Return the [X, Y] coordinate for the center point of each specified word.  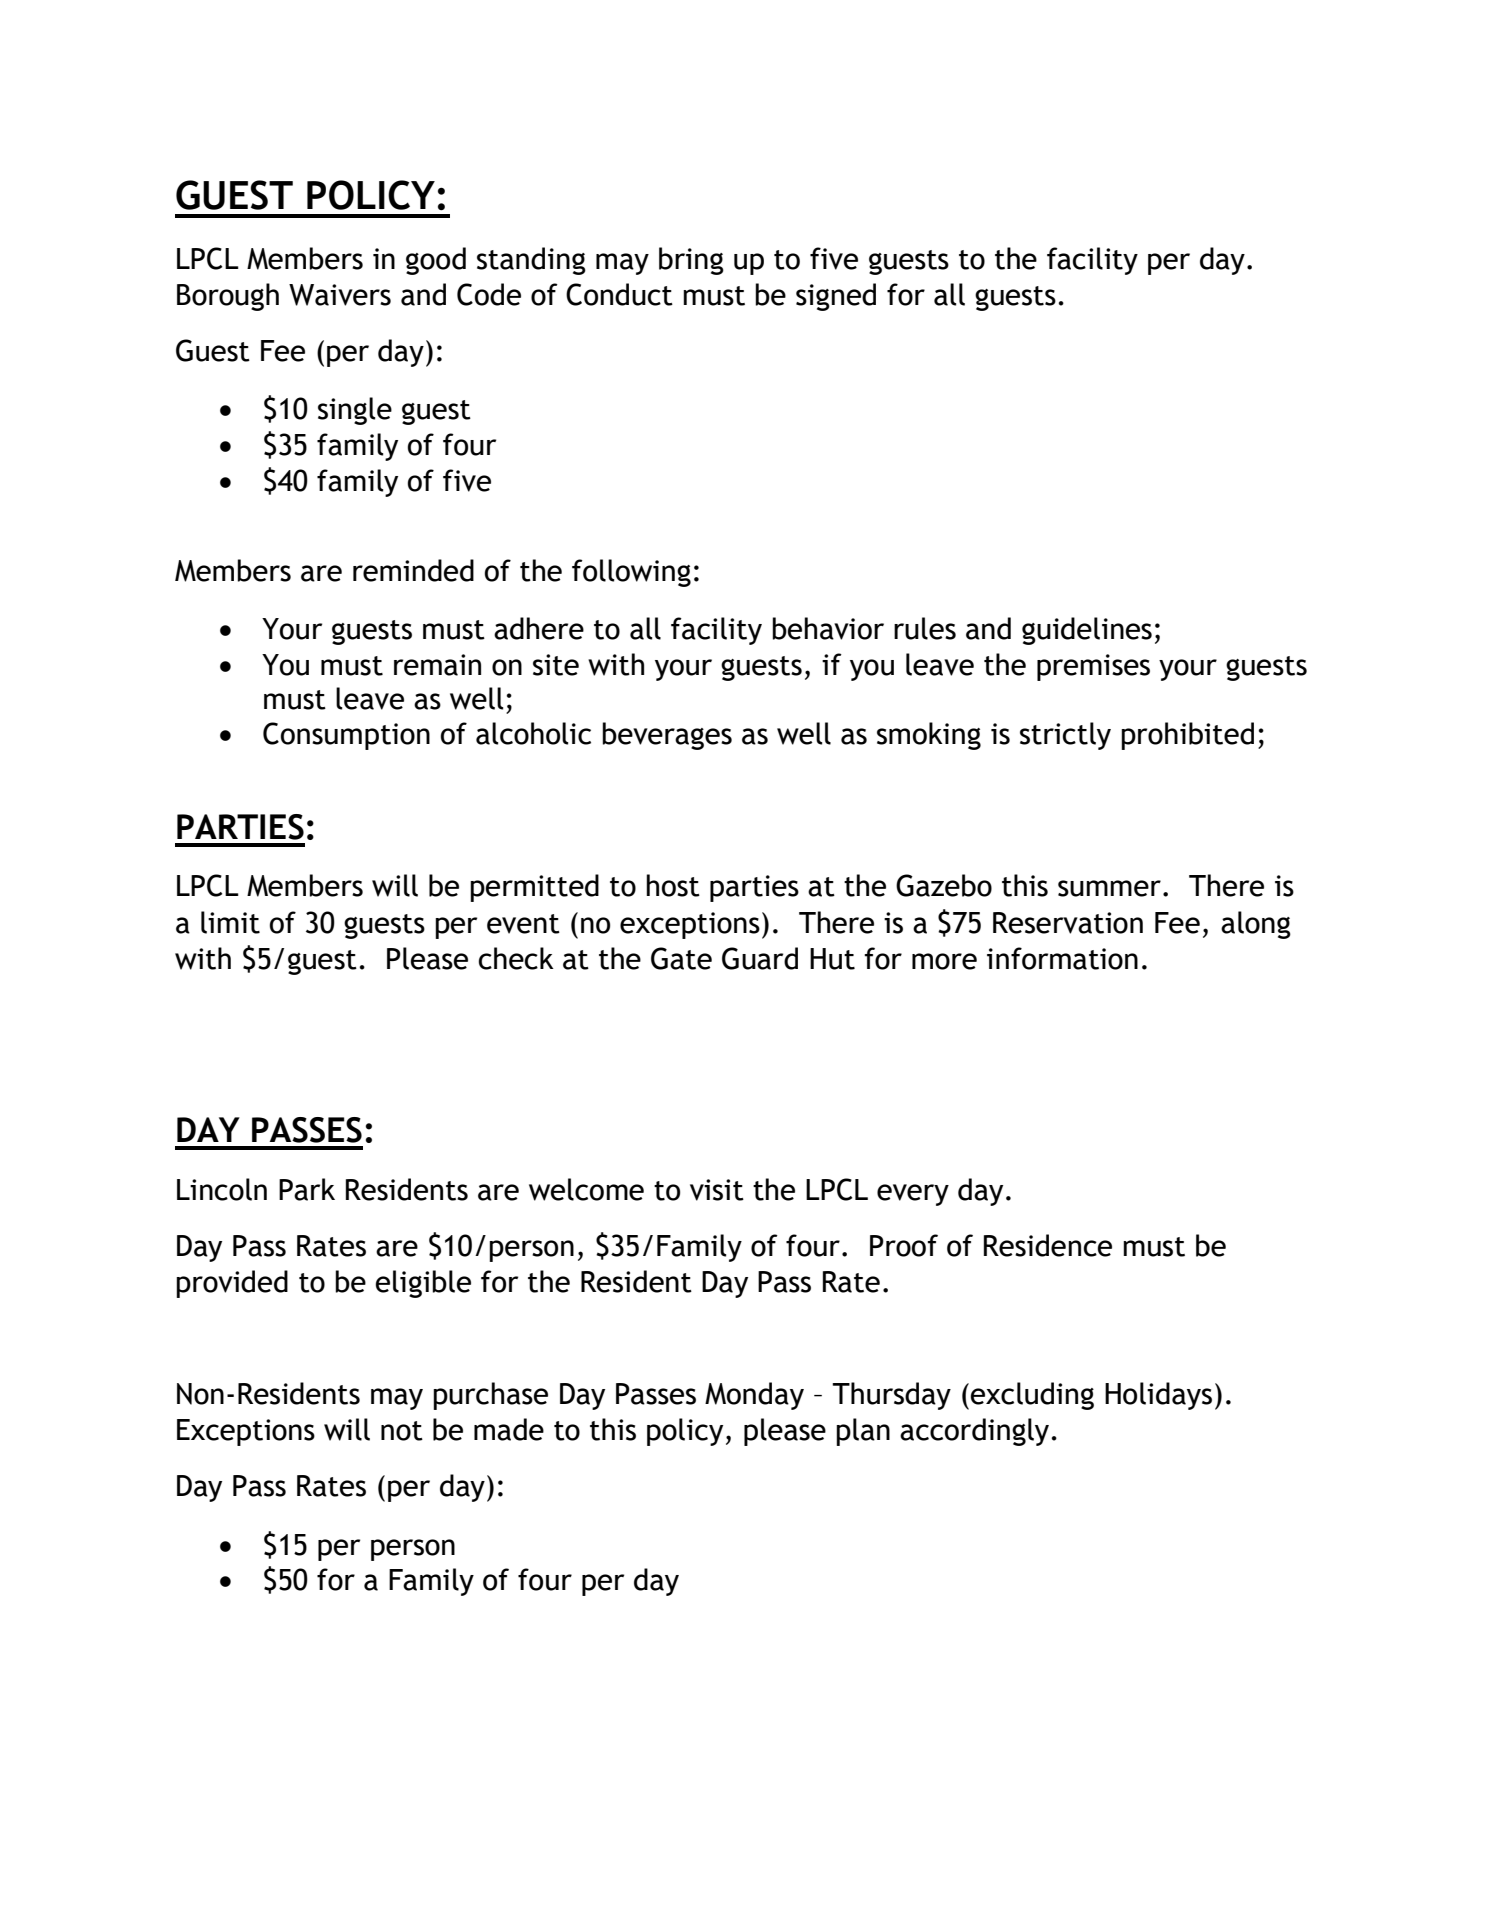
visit [717, 1190]
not [402, 1431]
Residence [1048, 1245]
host [673, 885]
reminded [413, 570]
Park [307, 1189]
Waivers [340, 295]
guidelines [1087, 631]
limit [230, 922]
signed [836, 297]
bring [691, 261]
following [631, 573]
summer [1109, 888]
